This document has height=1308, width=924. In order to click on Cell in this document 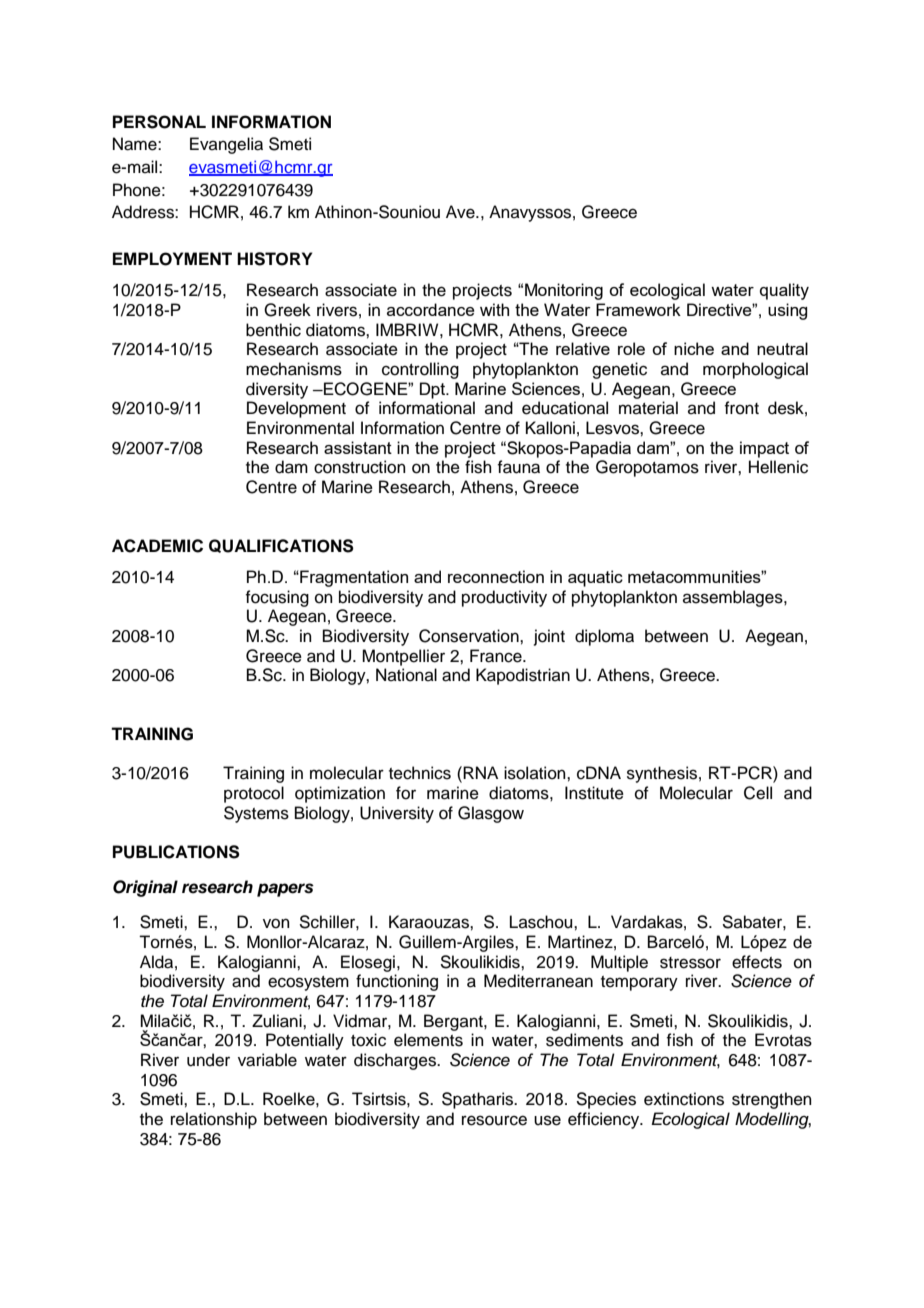, I will do `click(758, 793)`.
